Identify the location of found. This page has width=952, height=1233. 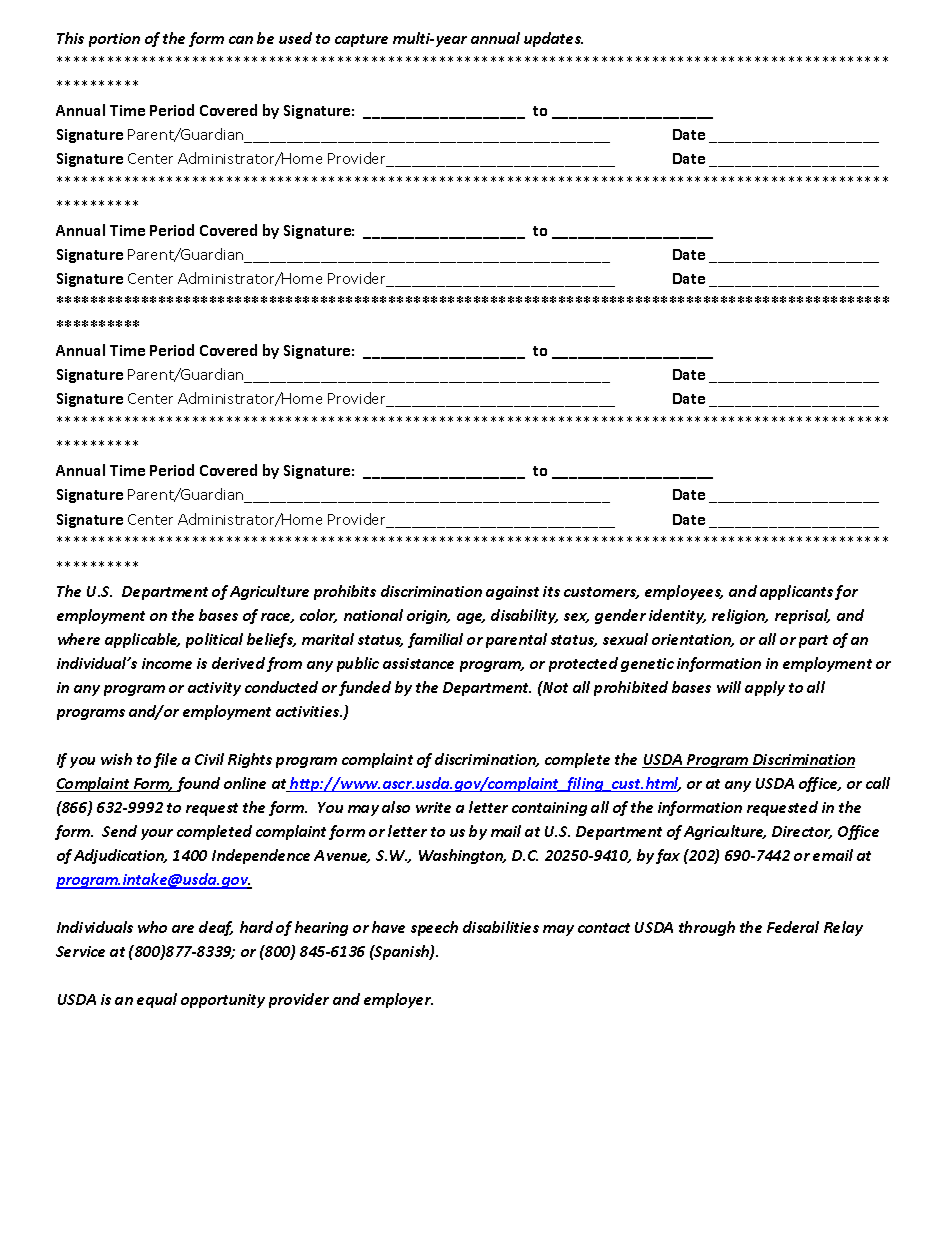
(197, 784).
